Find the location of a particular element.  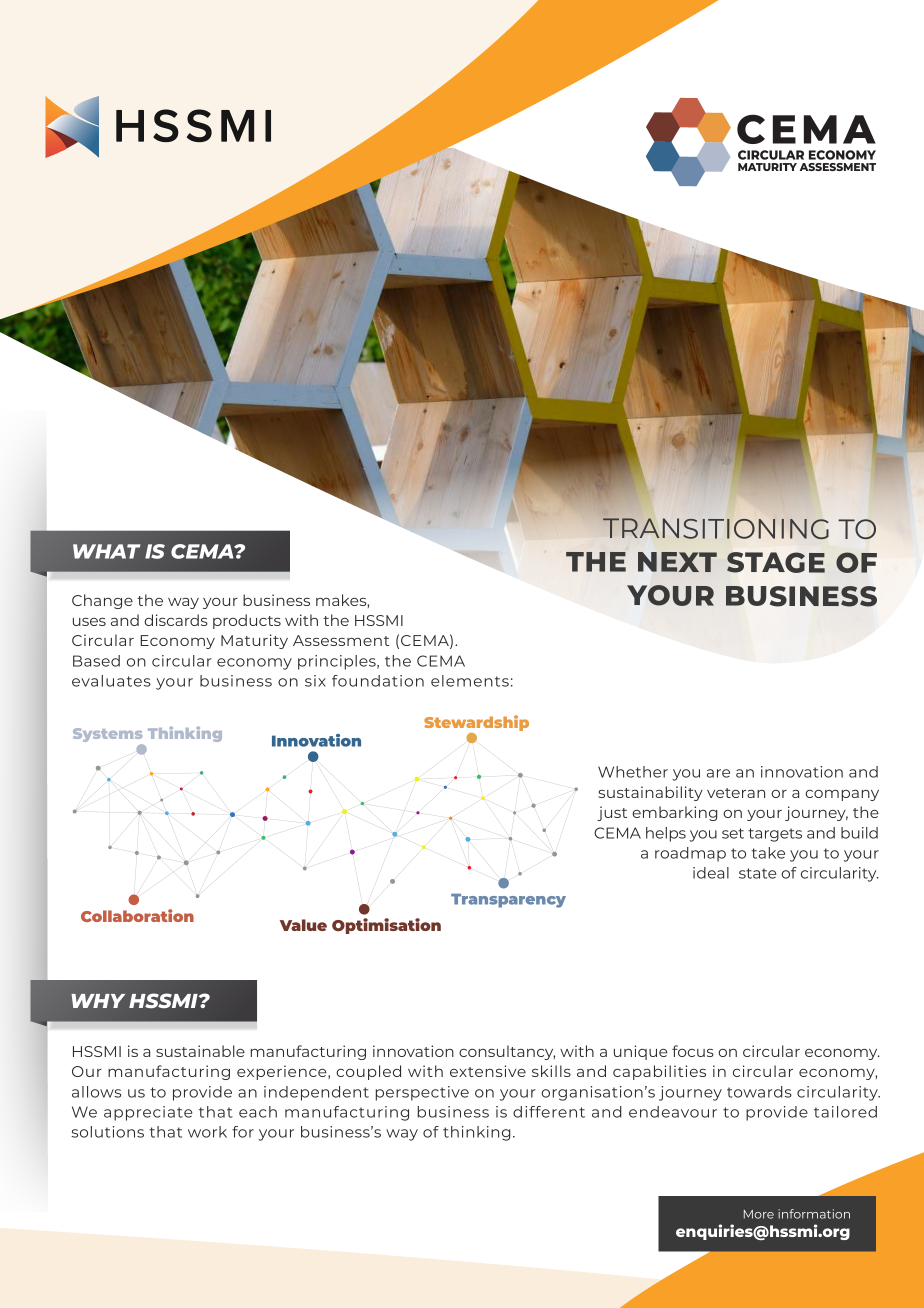

STAGE is located at coordinates (776, 562).
